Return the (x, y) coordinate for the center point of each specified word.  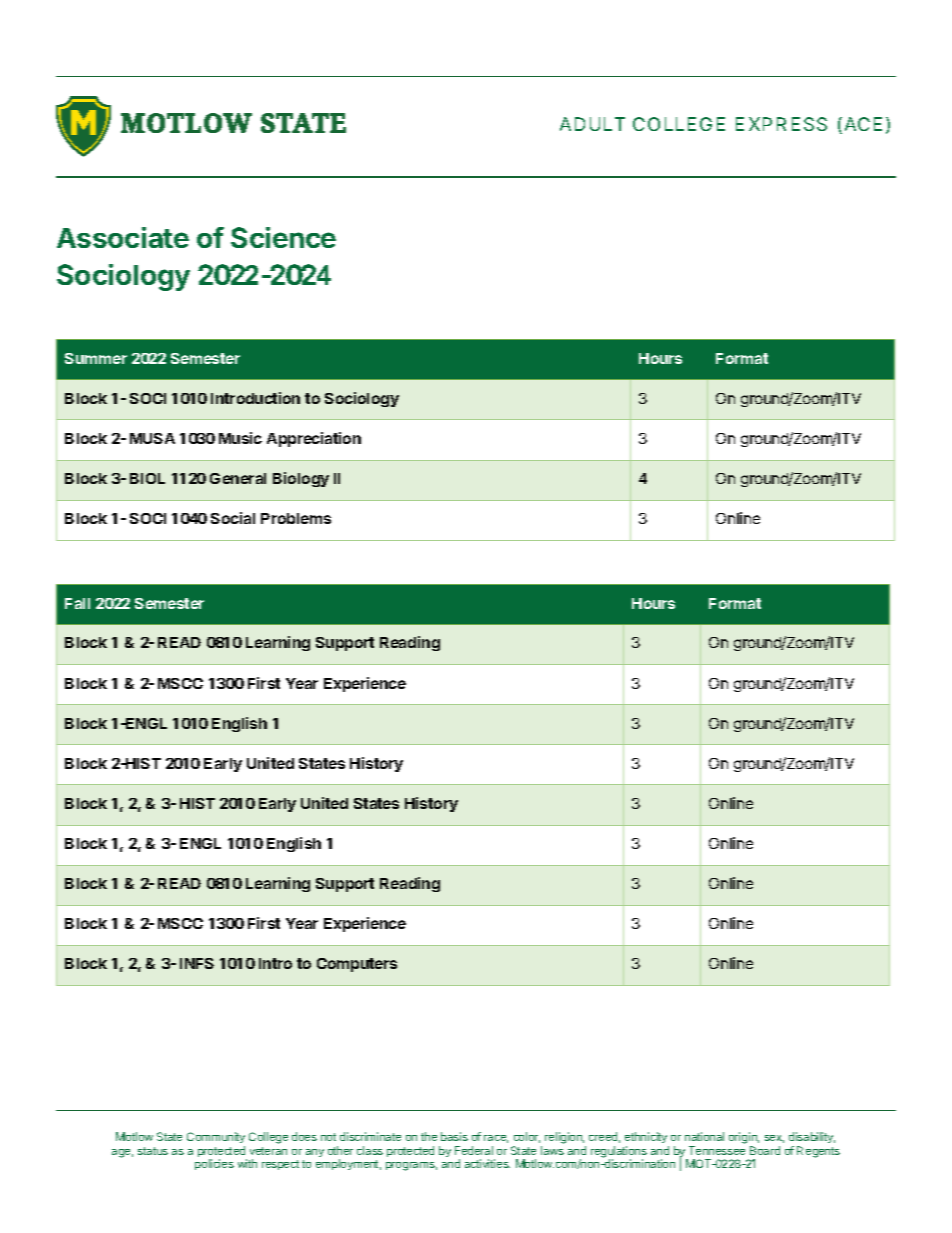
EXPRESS (781, 124)
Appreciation (314, 439)
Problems (296, 518)
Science (283, 237)
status (153, 1151)
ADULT (592, 124)
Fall (77, 603)
